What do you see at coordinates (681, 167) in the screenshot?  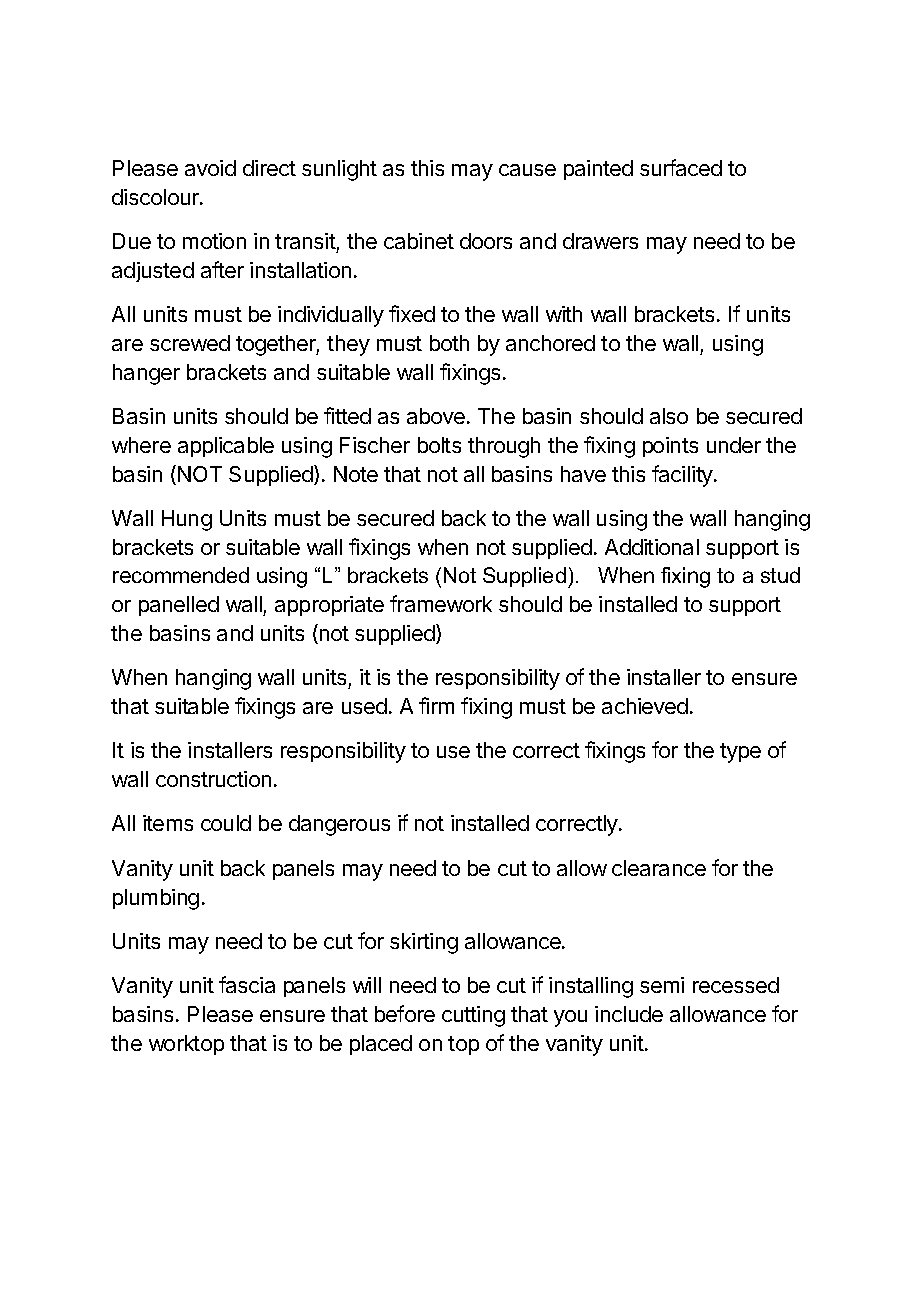 I see `surfaced` at bounding box center [681, 167].
